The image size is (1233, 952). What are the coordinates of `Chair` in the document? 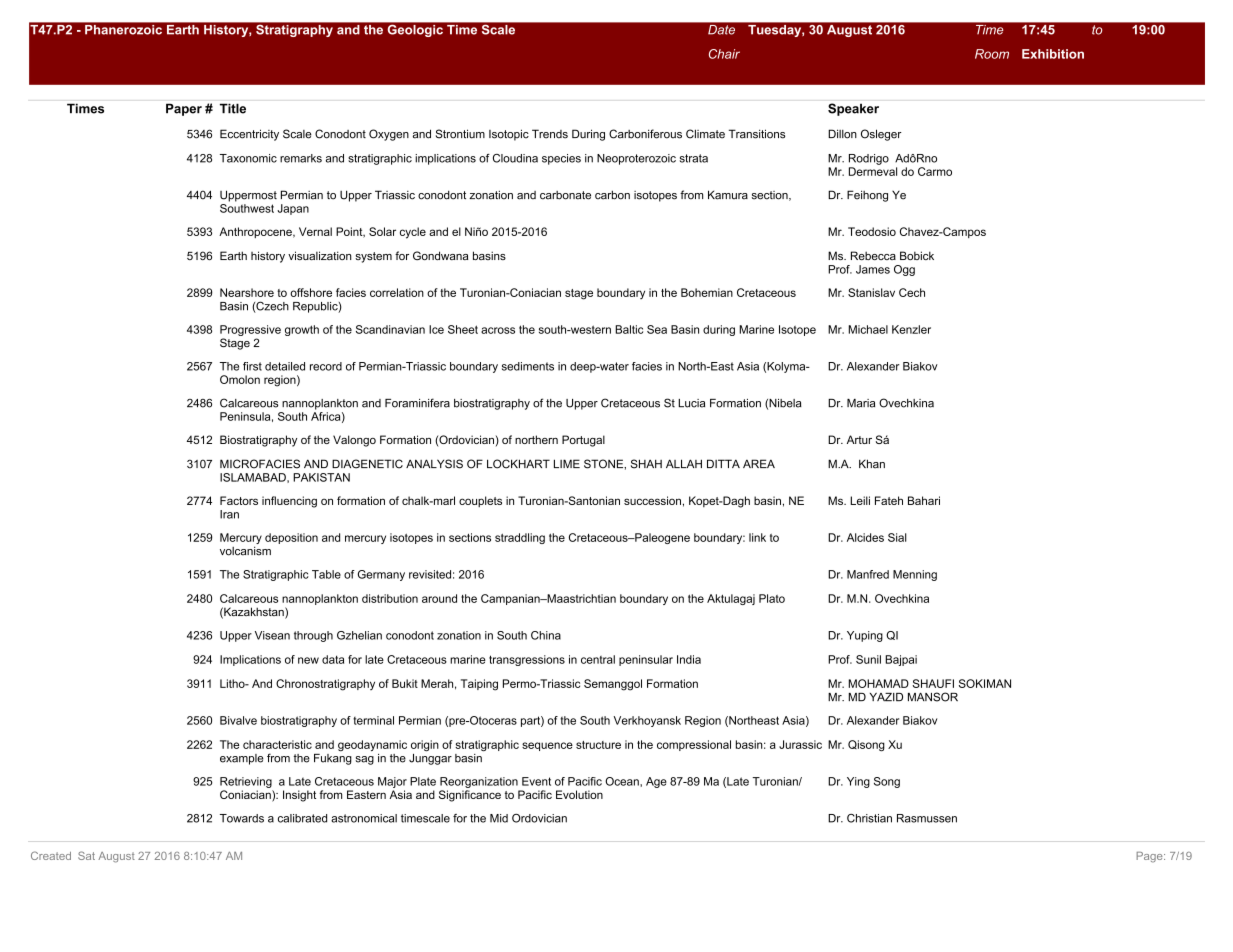 It's located at (724, 54).
